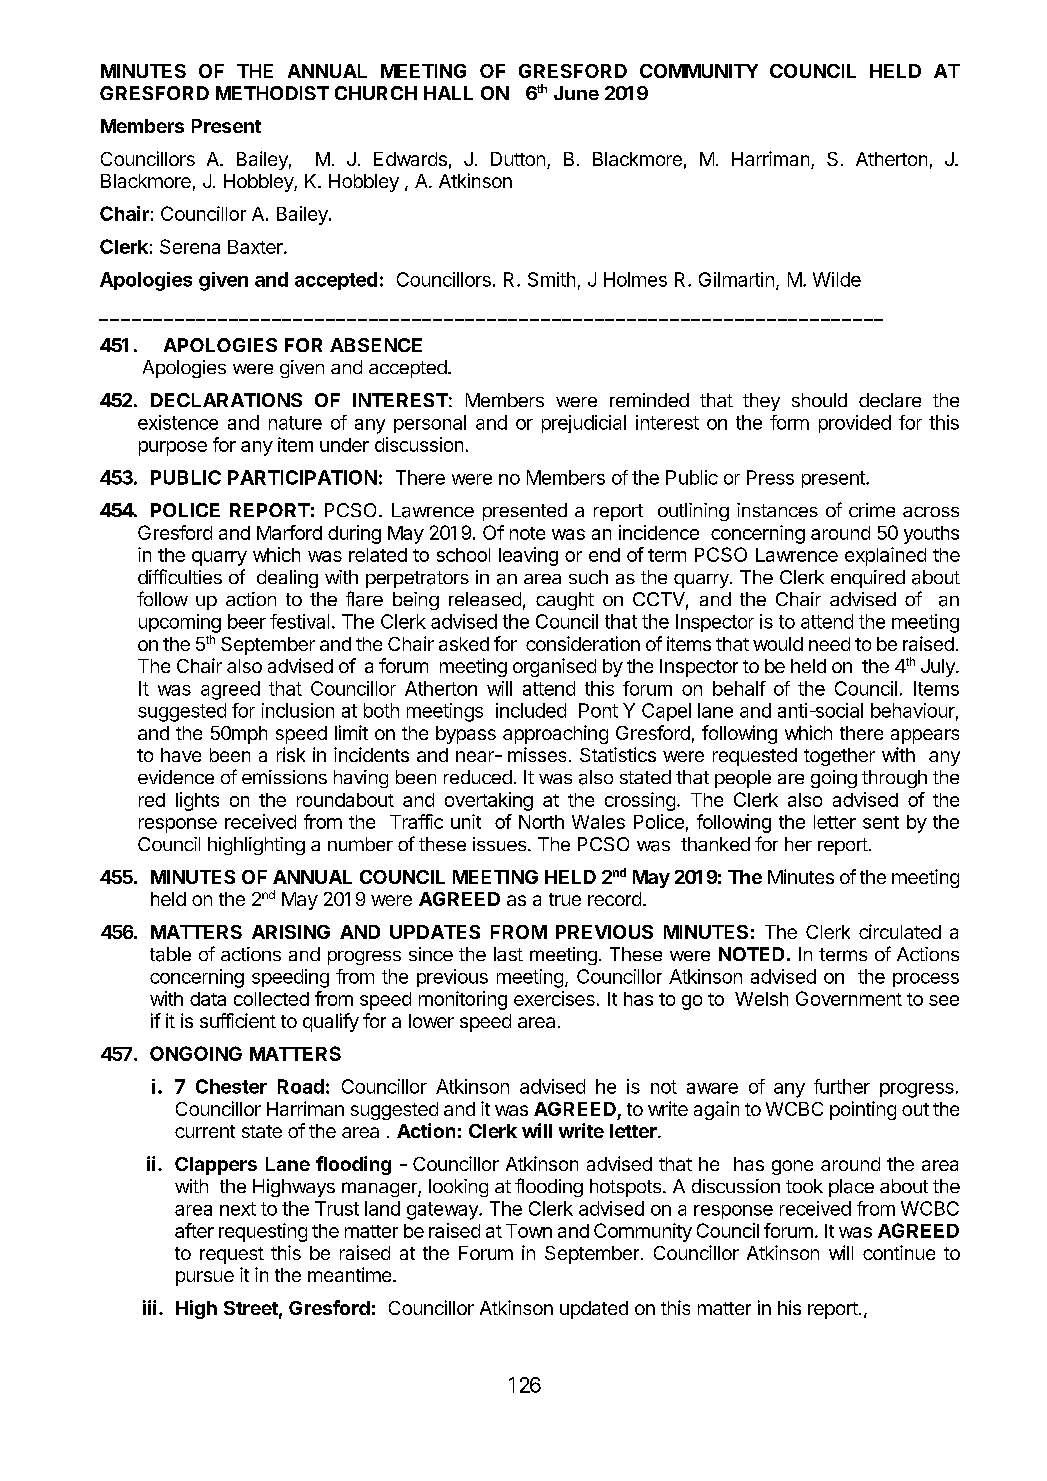 The image size is (1047, 1481). What do you see at coordinates (899, 1252) in the screenshot?
I see `continue` at bounding box center [899, 1252].
